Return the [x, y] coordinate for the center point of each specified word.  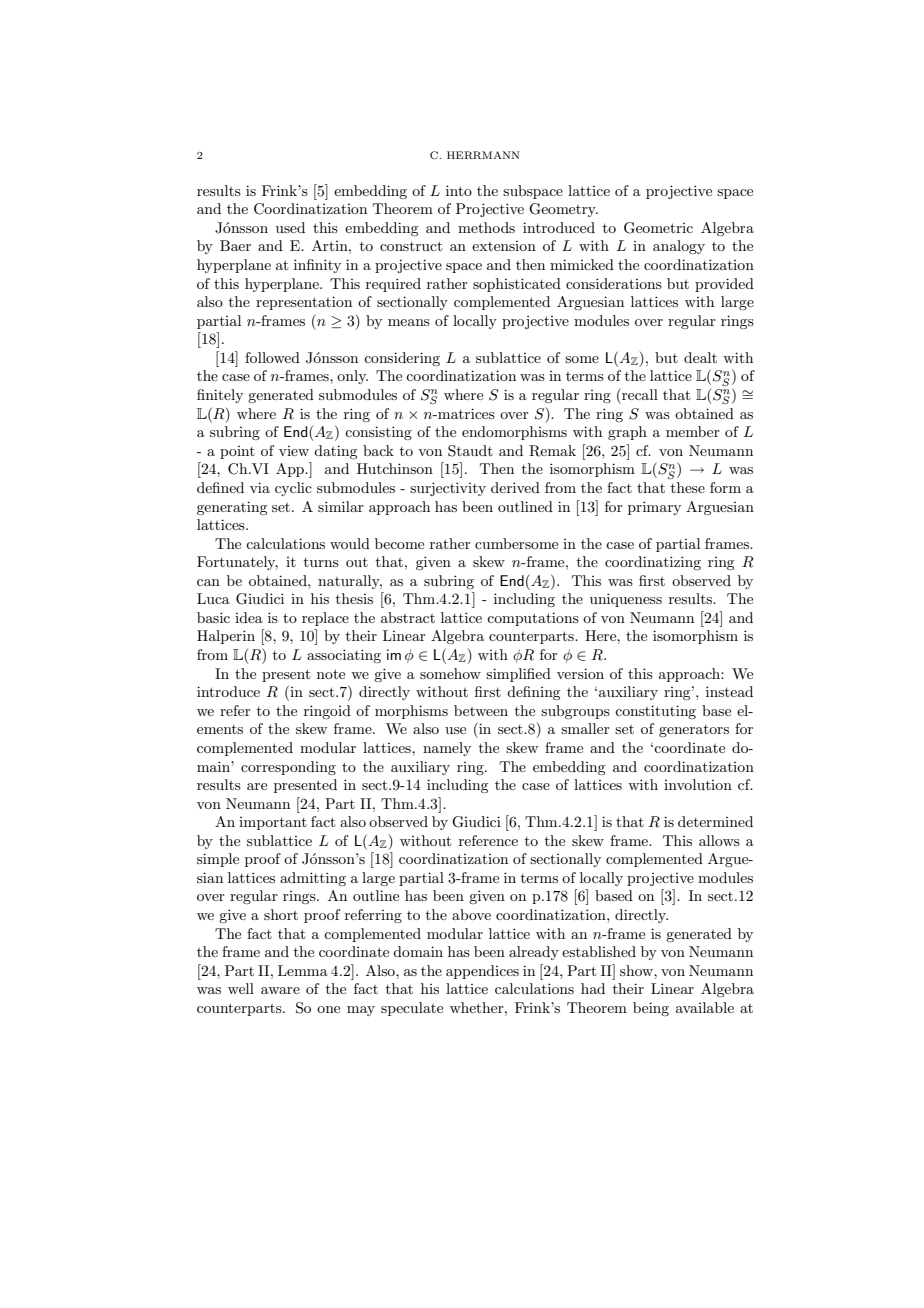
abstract [408, 617]
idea [249, 617]
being [651, 1009]
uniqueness [626, 600]
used [290, 227]
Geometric [658, 228]
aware [280, 990]
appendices [482, 972]
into [459, 190]
